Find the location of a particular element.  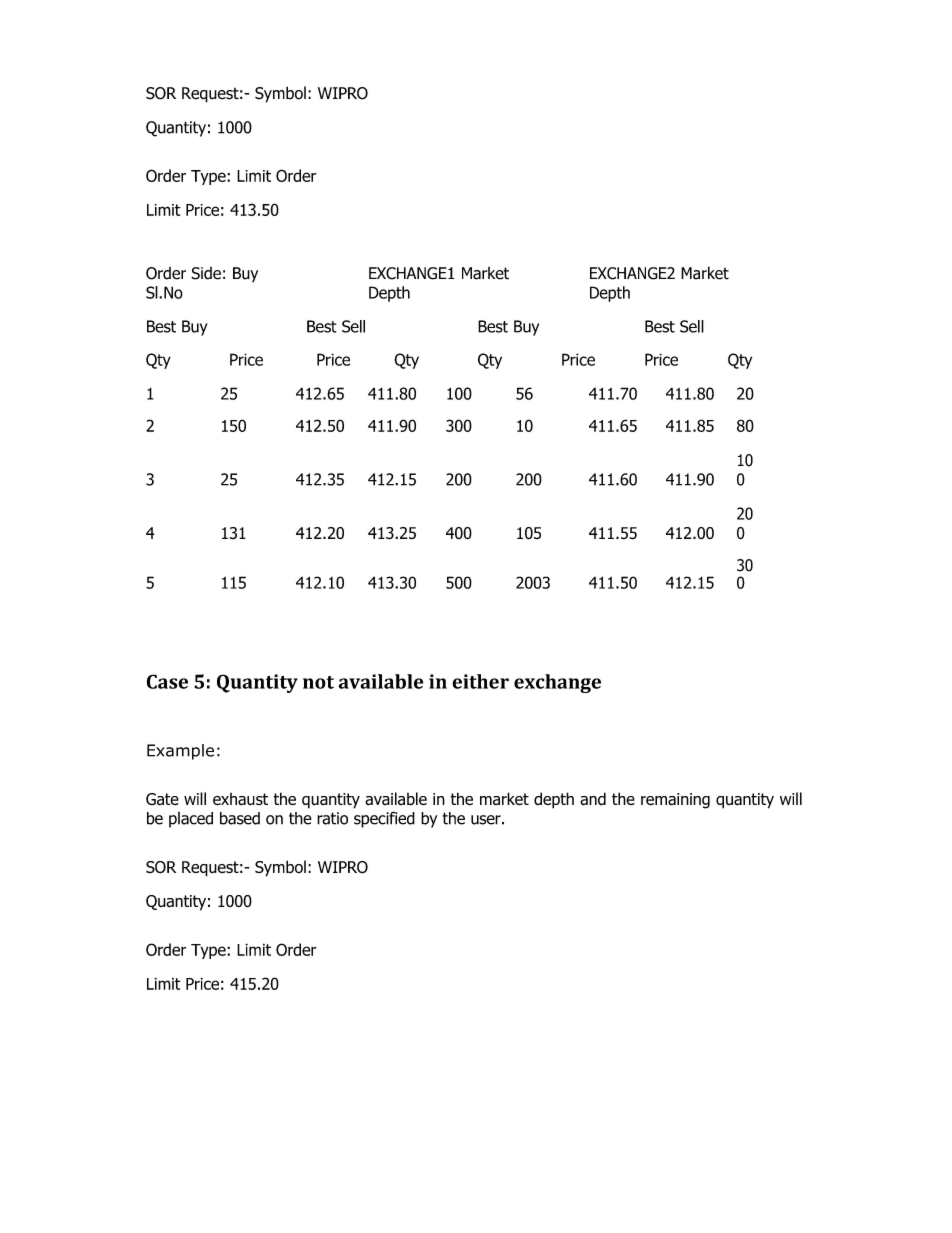

not is located at coordinates (318, 682).
